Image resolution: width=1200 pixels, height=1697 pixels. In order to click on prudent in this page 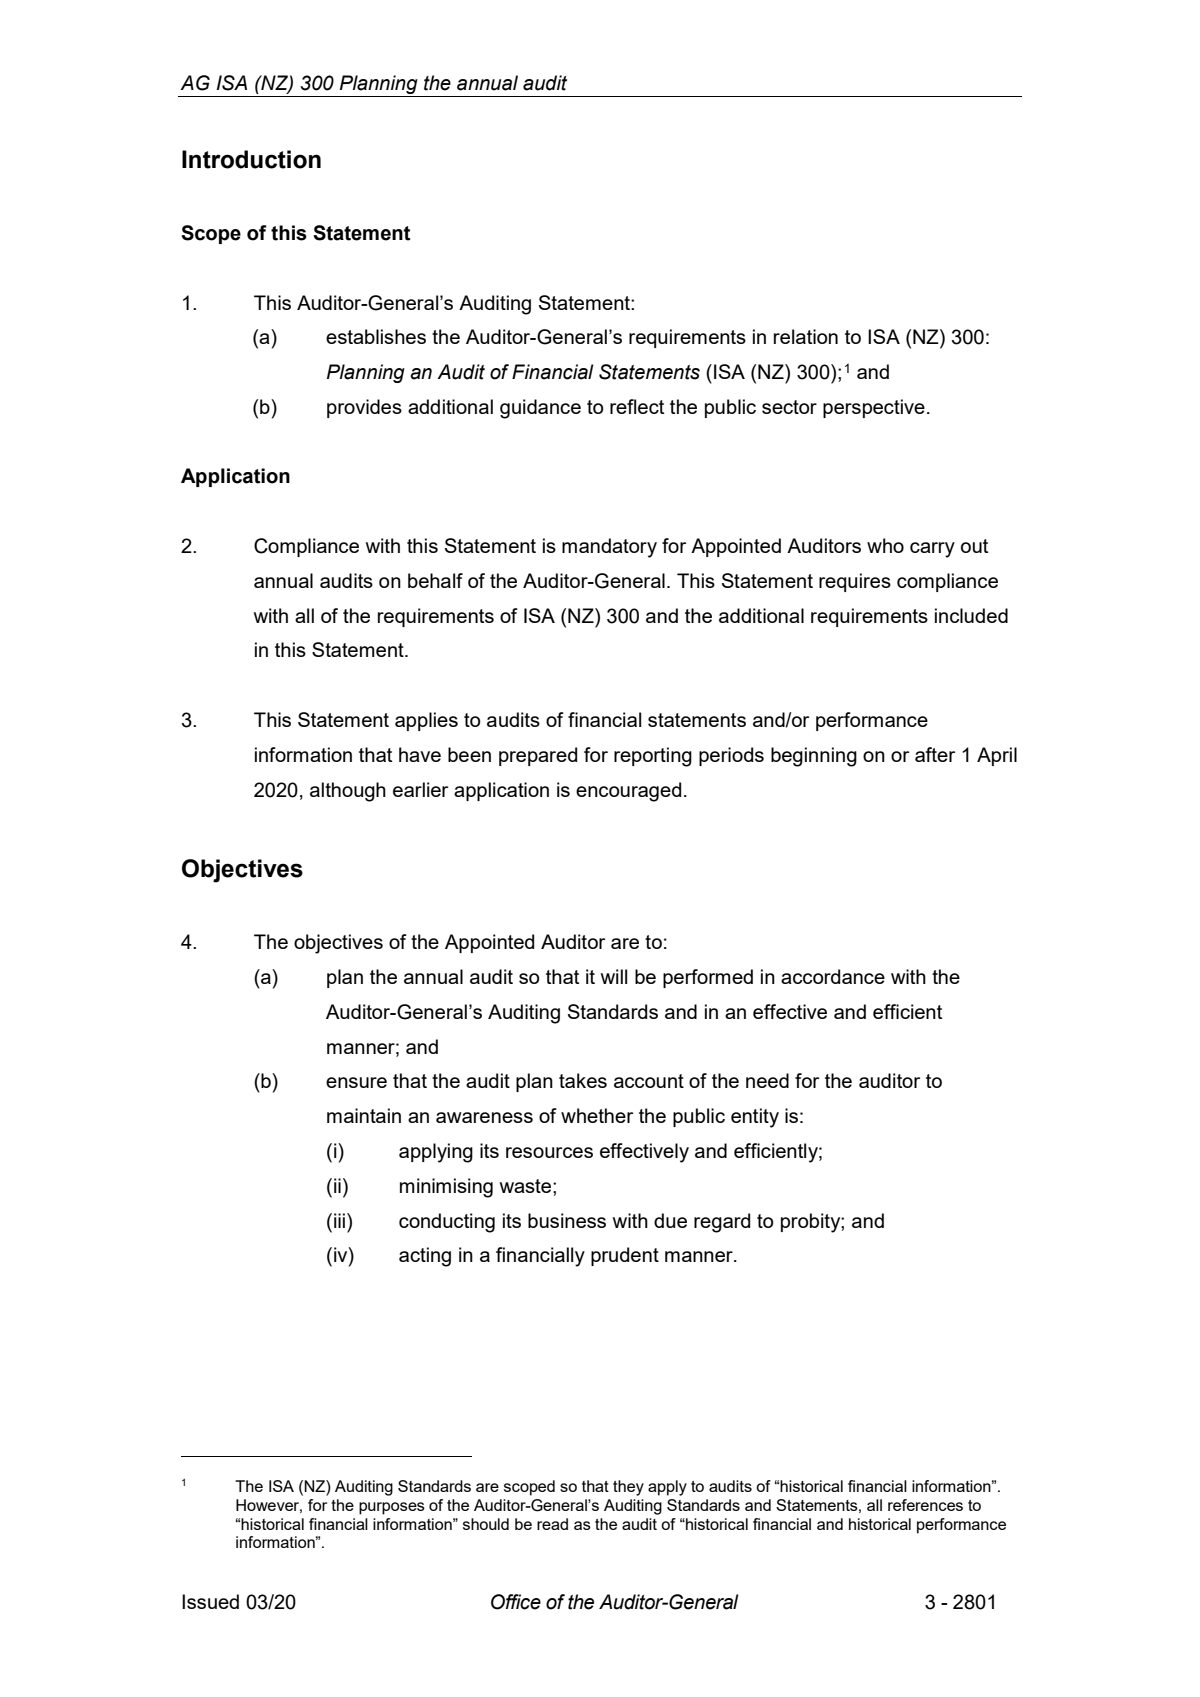, I will do `click(625, 1256)`.
